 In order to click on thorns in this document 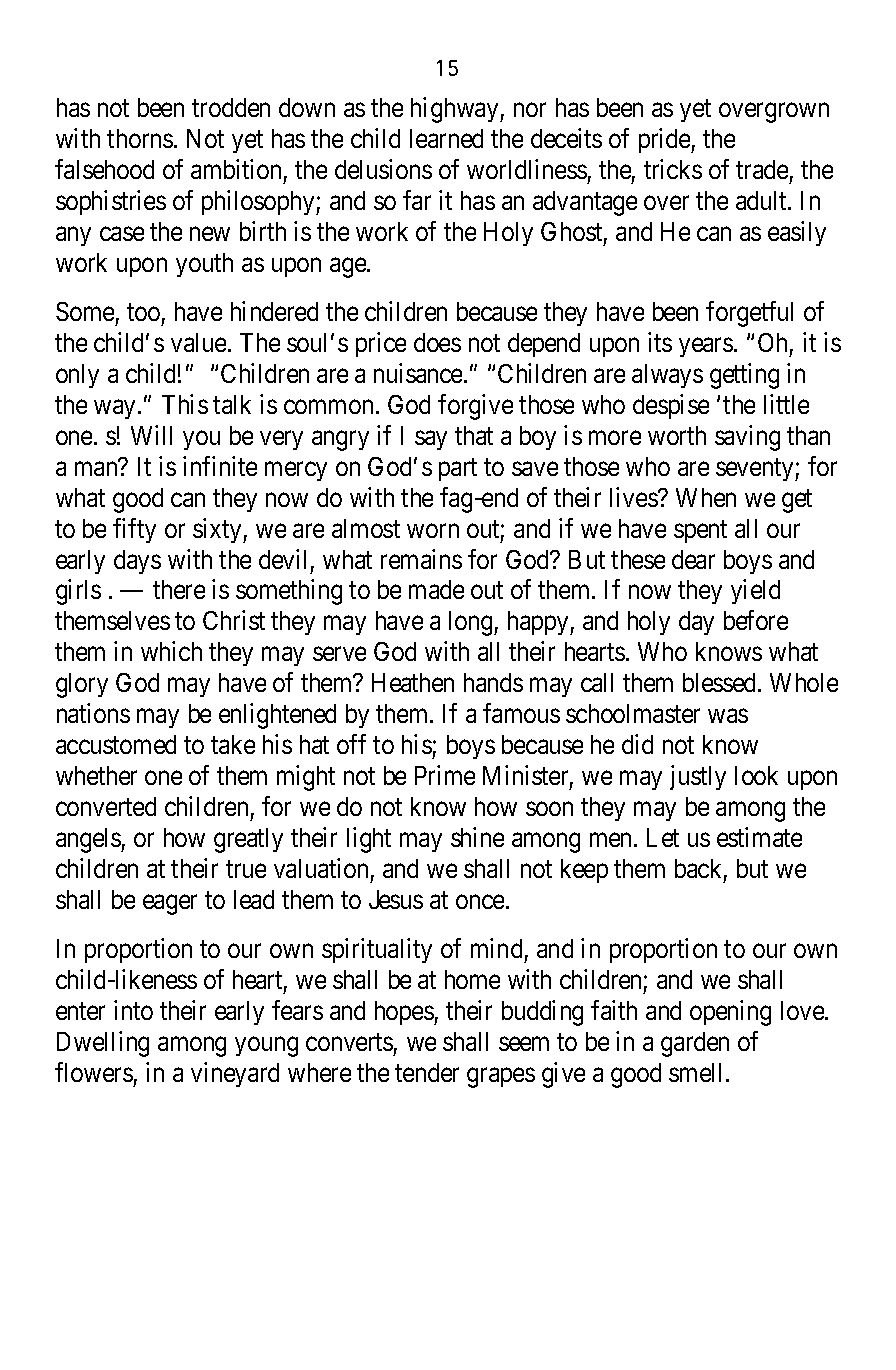, I will do `click(140, 138)`.
